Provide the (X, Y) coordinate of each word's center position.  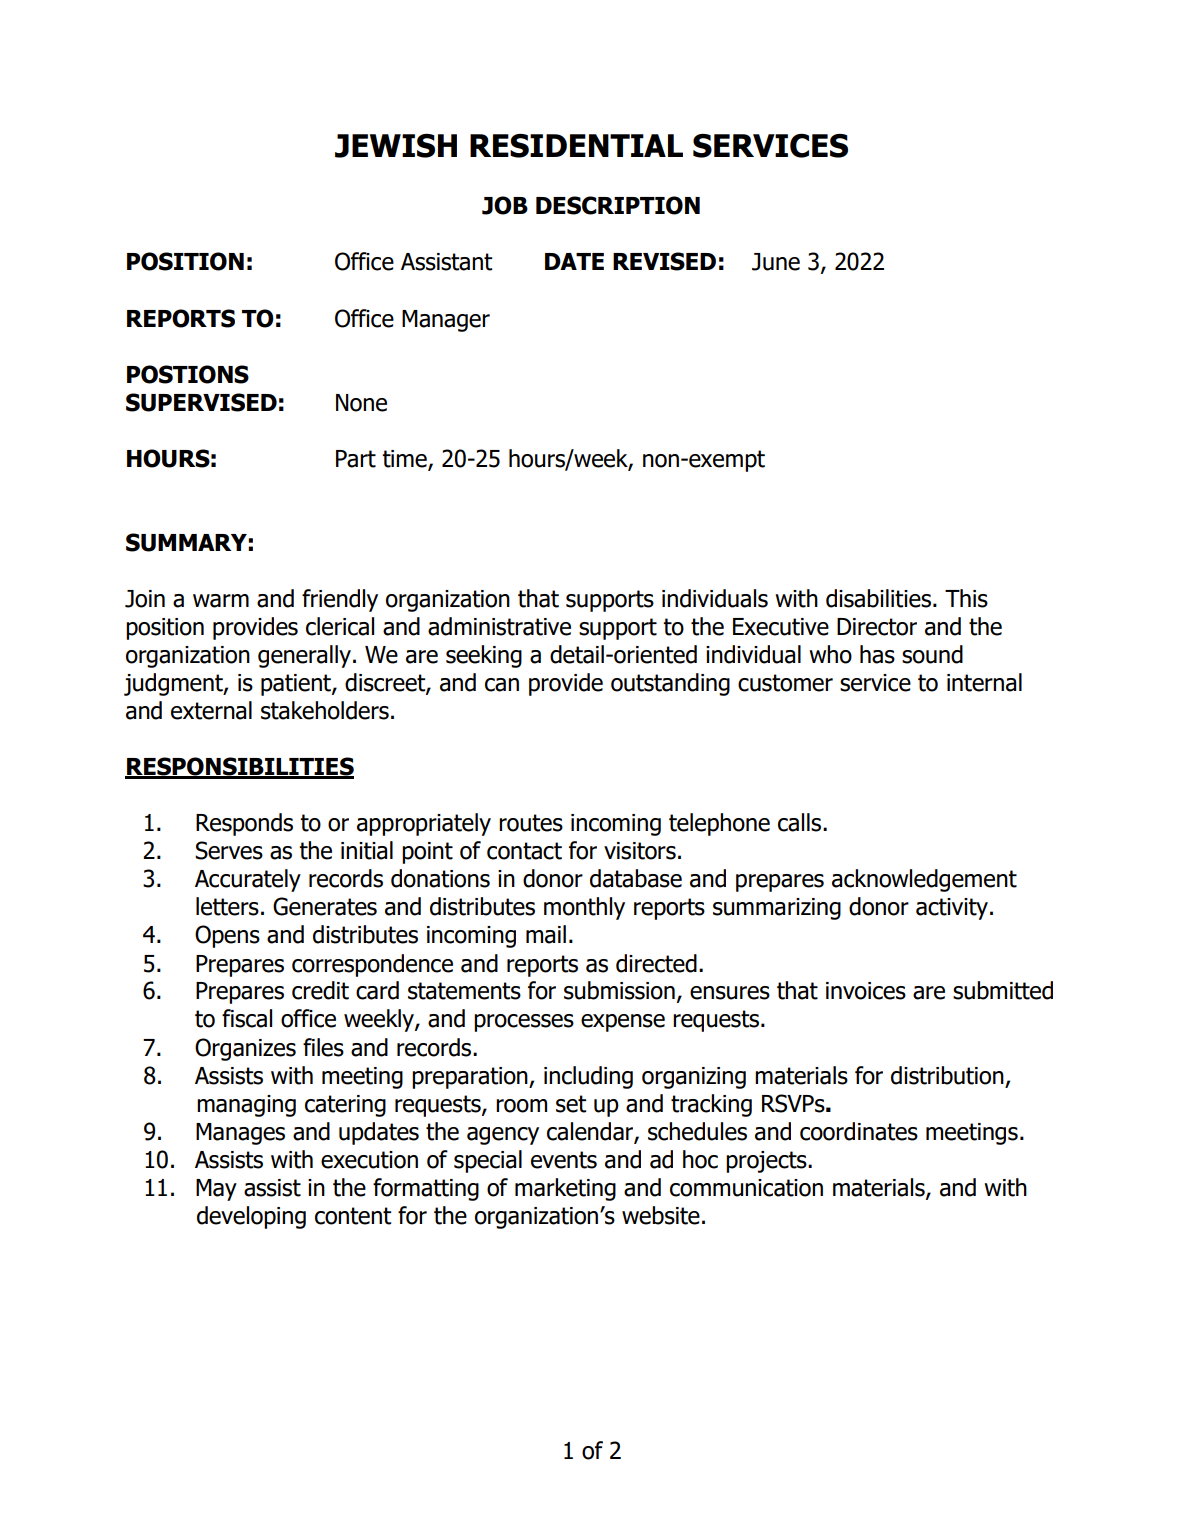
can (502, 685)
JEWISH (396, 146)
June (776, 262)
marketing (565, 1189)
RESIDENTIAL (576, 146)
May (216, 1190)
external (211, 710)
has (877, 654)
